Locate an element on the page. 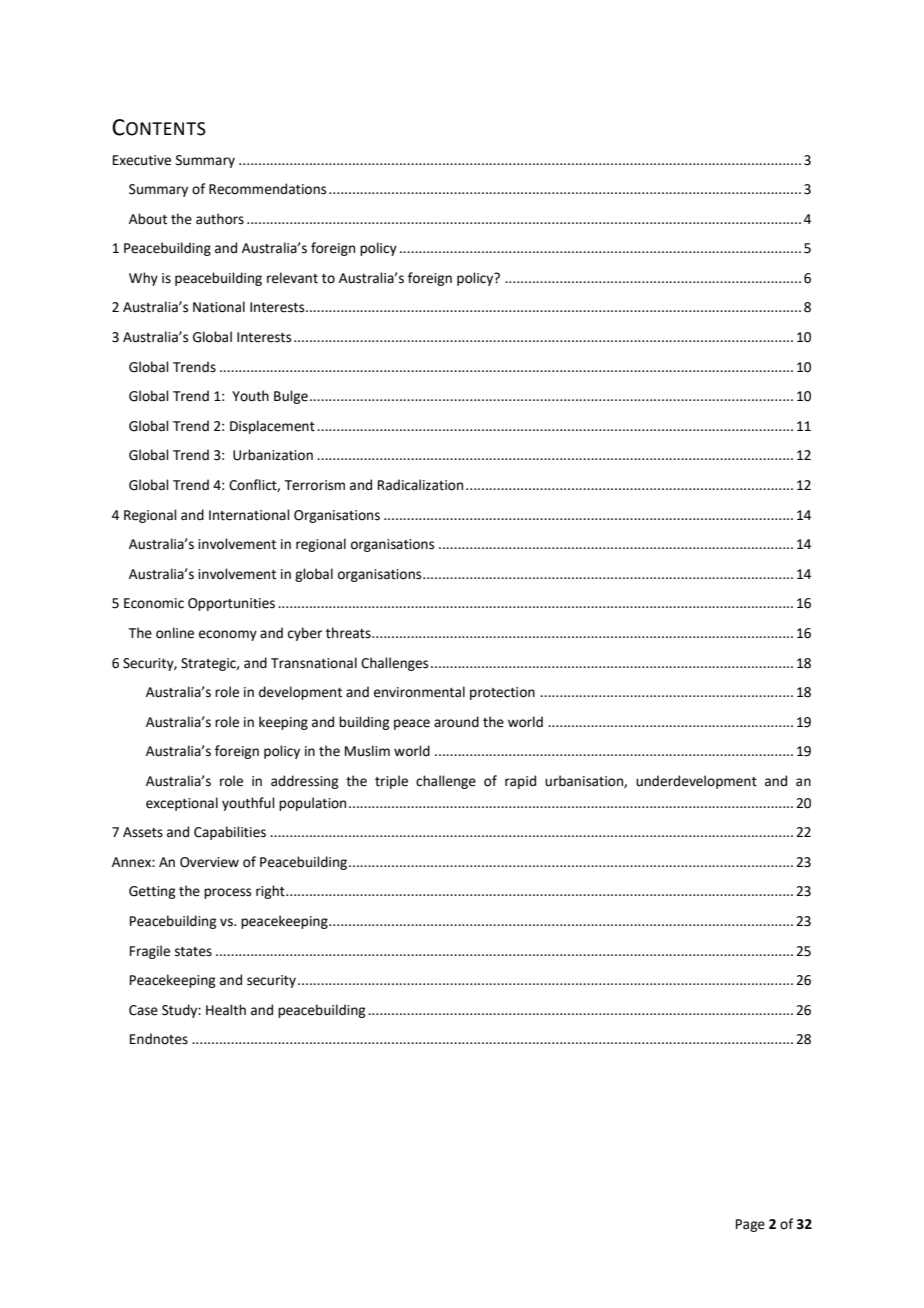 The height and width of the document is (1308, 924). Page is located at coordinates (750, 1225).
